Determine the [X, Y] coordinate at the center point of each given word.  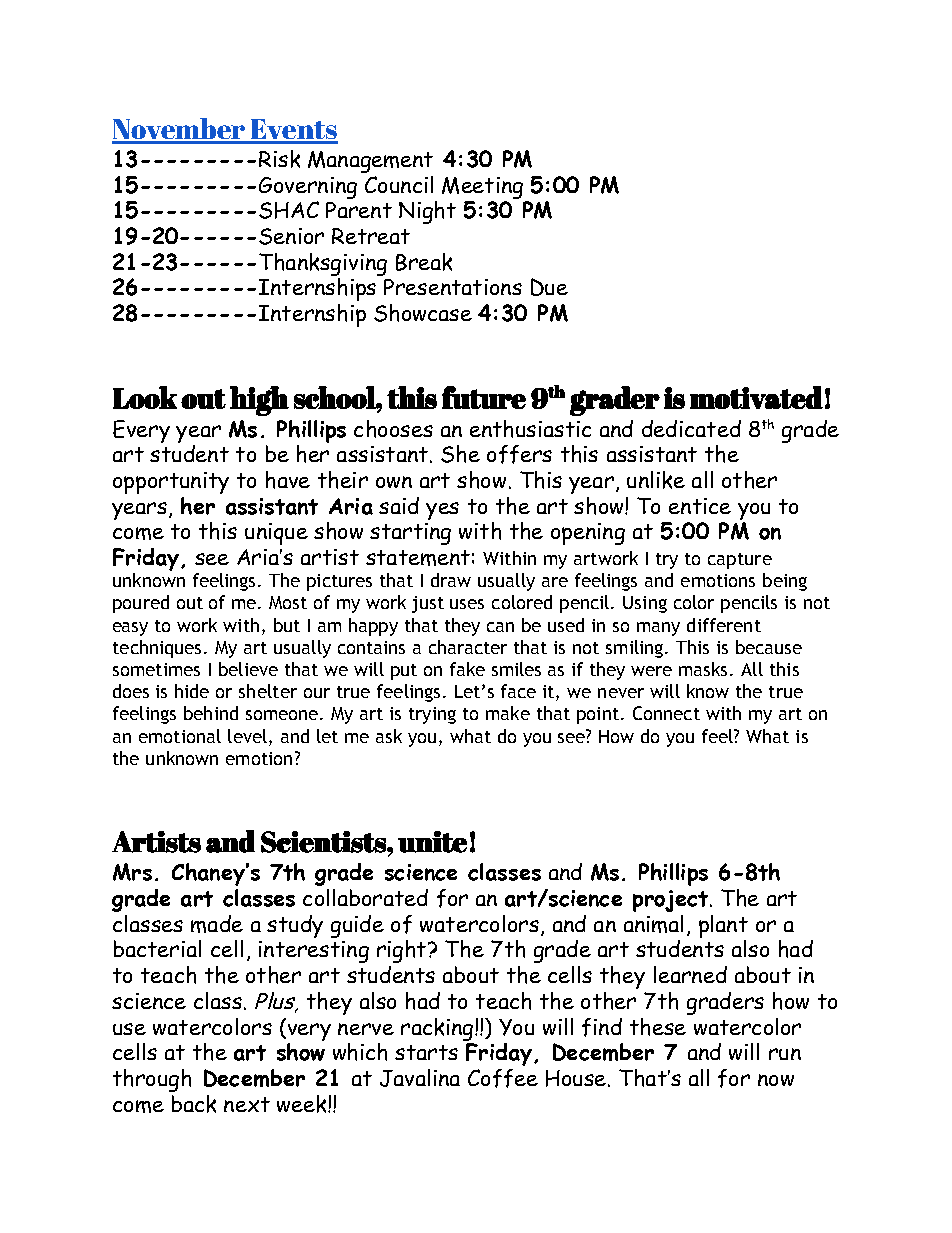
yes [442, 511]
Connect [666, 713]
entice [700, 506]
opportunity [171, 483]
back [194, 1104]
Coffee [503, 1078]
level [247, 736]
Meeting [482, 188]
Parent [359, 210]
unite [432, 842]
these [658, 1027]
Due [549, 287]
